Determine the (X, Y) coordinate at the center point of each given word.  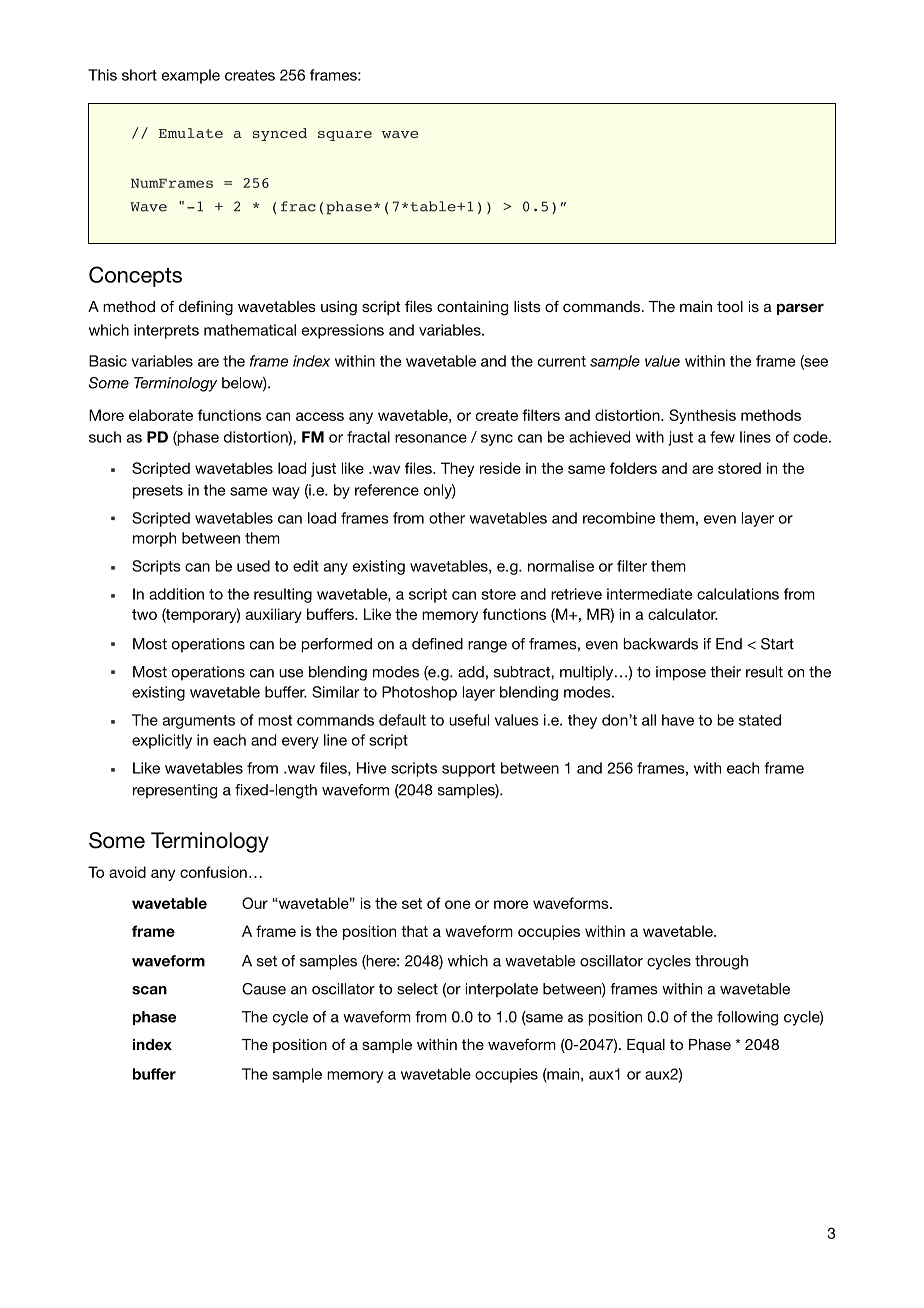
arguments (199, 722)
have (678, 720)
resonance (431, 438)
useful (469, 720)
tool (730, 306)
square (345, 136)
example (191, 76)
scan (149, 990)
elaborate (161, 415)
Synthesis (702, 416)
